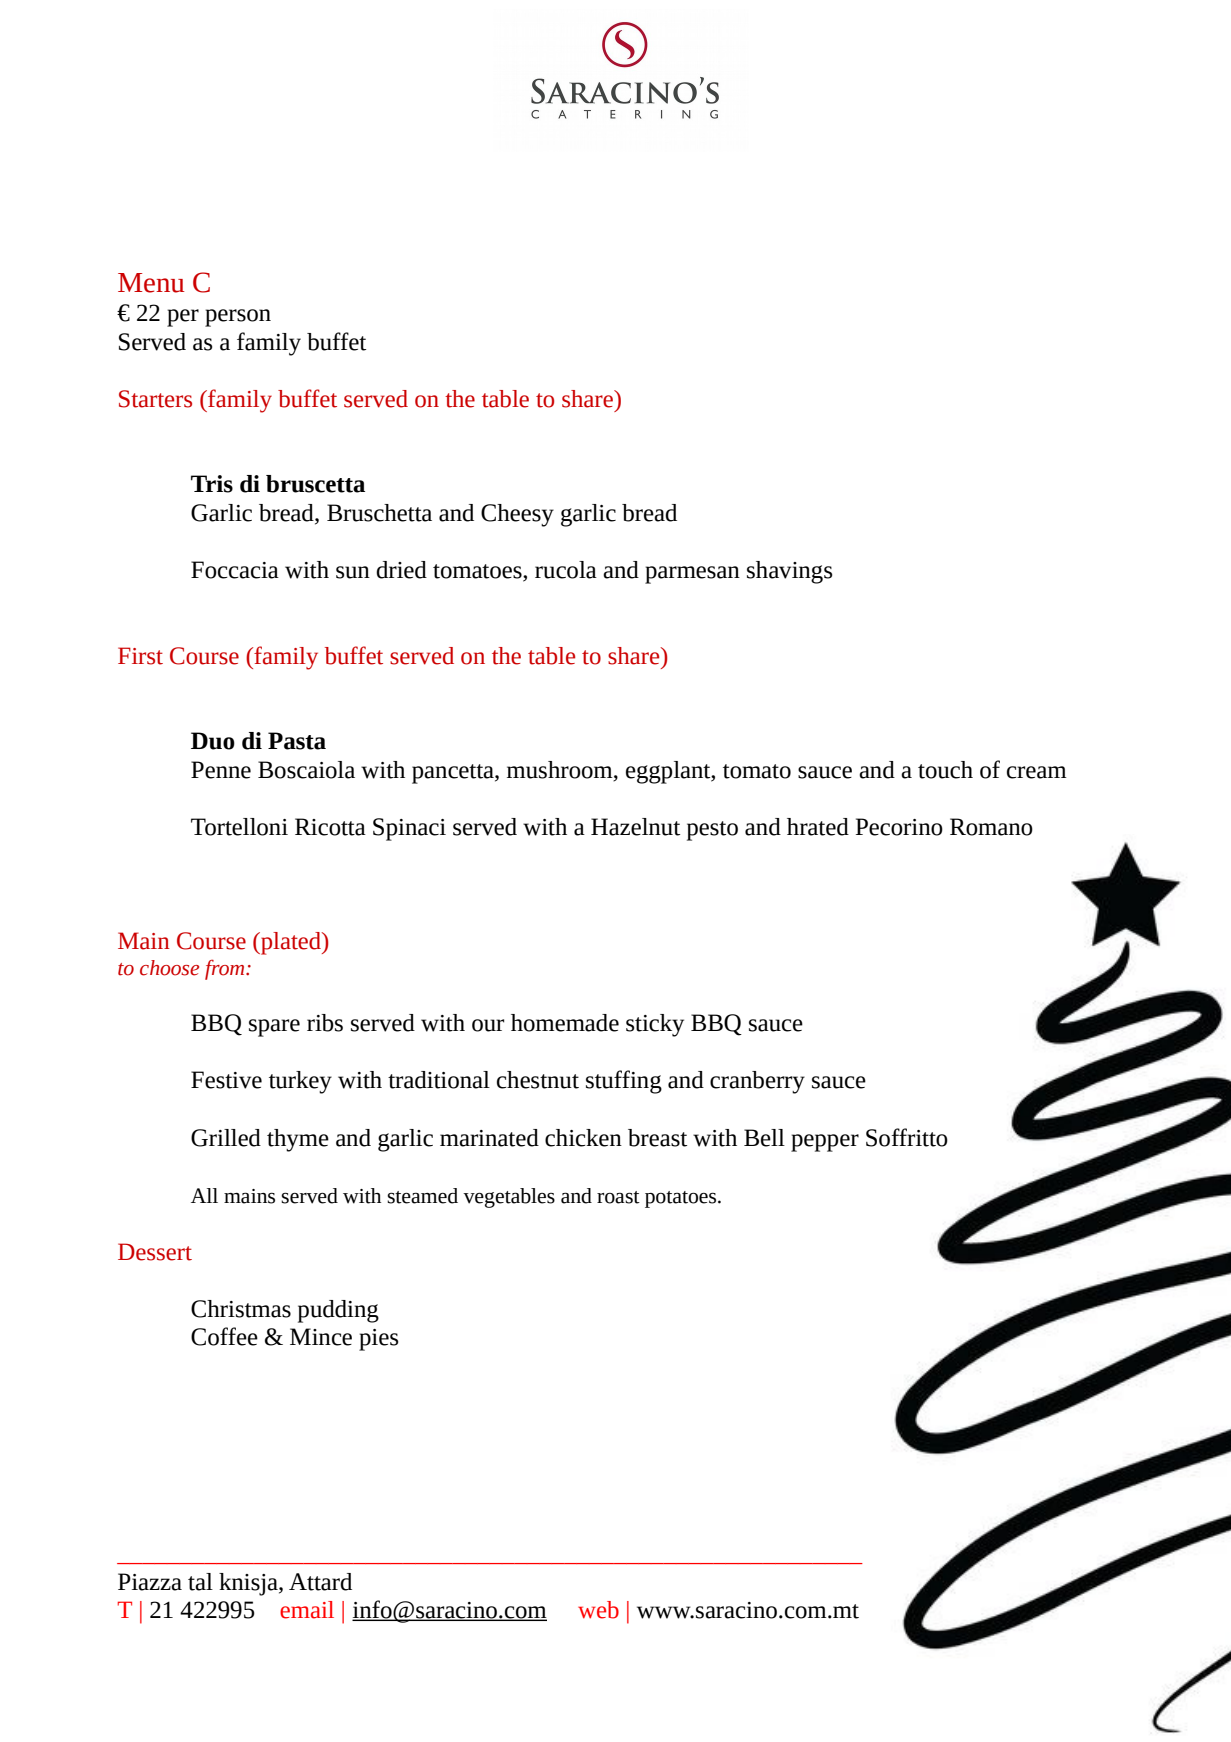 This screenshot has width=1231, height=1742. I want to click on Pecorino, so click(899, 827).
